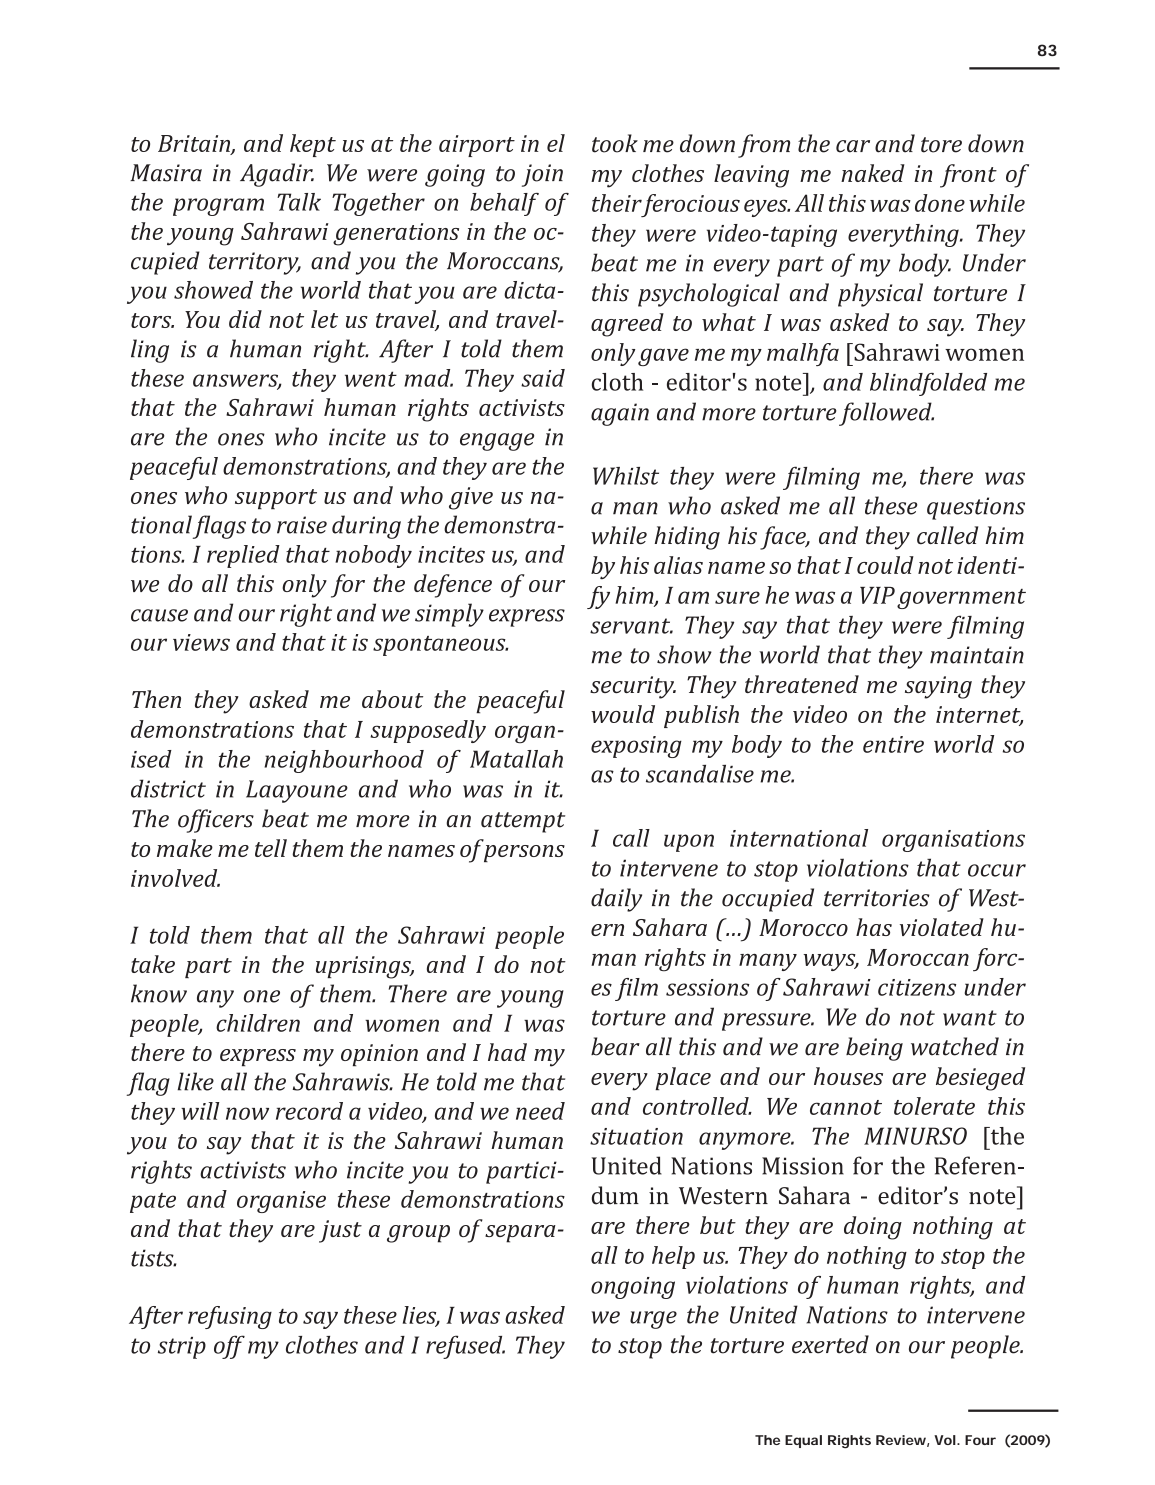 Image resolution: width=1155 pixels, height=1485 pixels. I want to click on followed, so click(886, 414).
